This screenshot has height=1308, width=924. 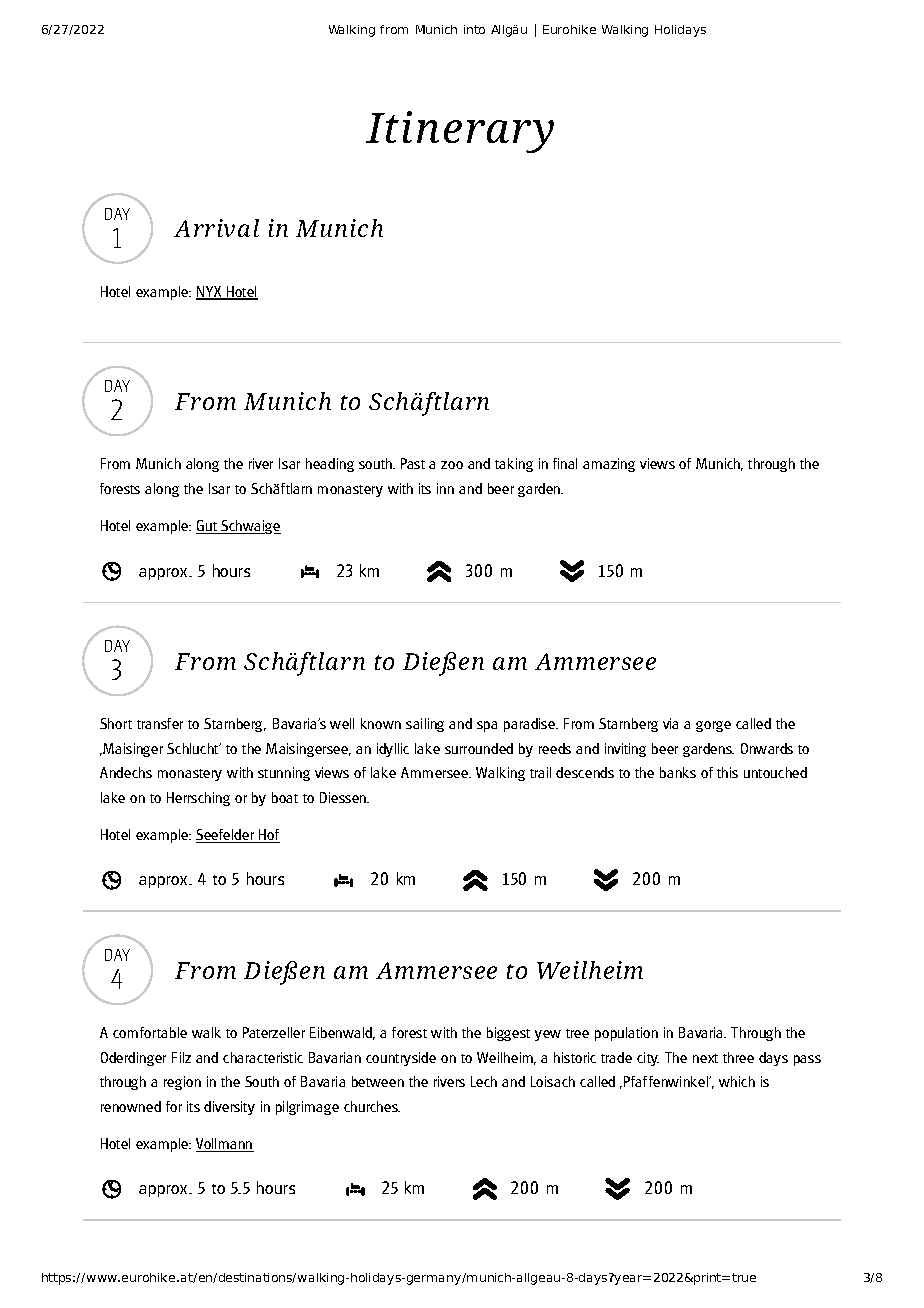 What do you see at coordinates (207, 527) in the screenshot?
I see `Gut` at bounding box center [207, 527].
